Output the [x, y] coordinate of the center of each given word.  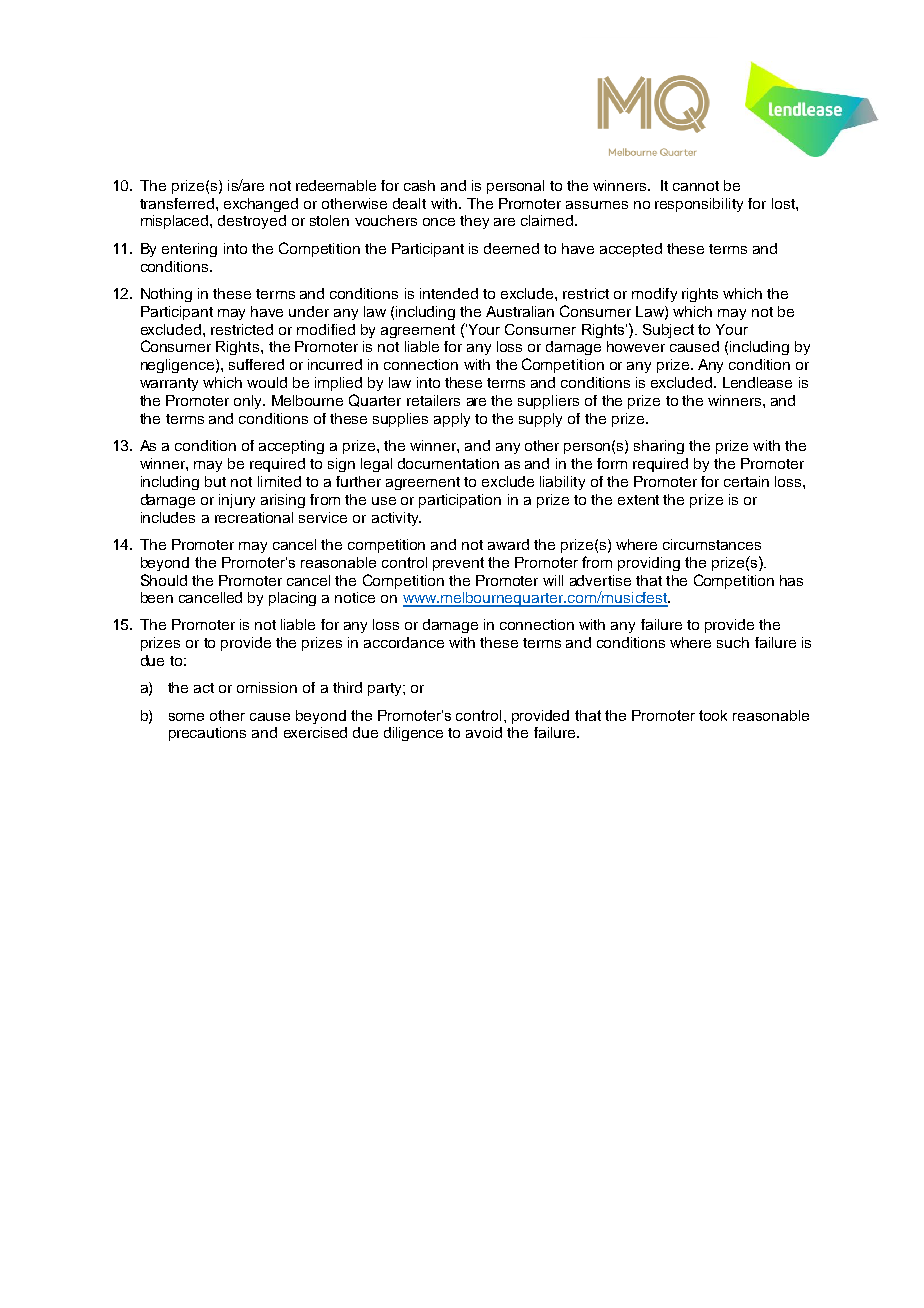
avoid [484, 732]
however [636, 346]
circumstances [712, 544]
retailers [433, 400]
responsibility [699, 205]
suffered [256, 364]
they [474, 222]
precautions [207, 734]
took [713, 715]
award [508, 544]
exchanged [261, 205]
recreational [254, 517]
